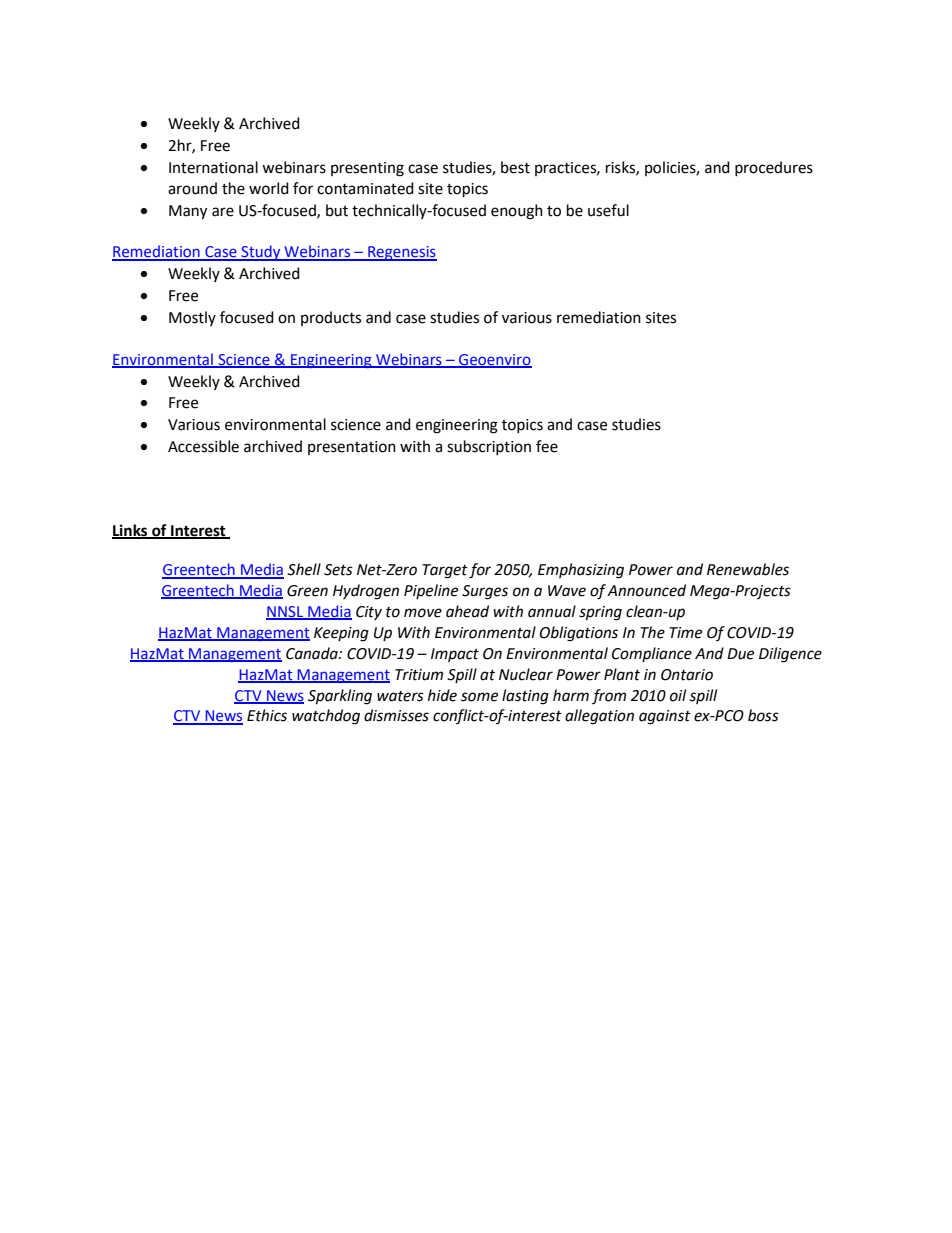 This document has width=952, height=1233. What do you see at coordinates (331, 318) in the document?
I see `products` at bounding box center [331, 318].
